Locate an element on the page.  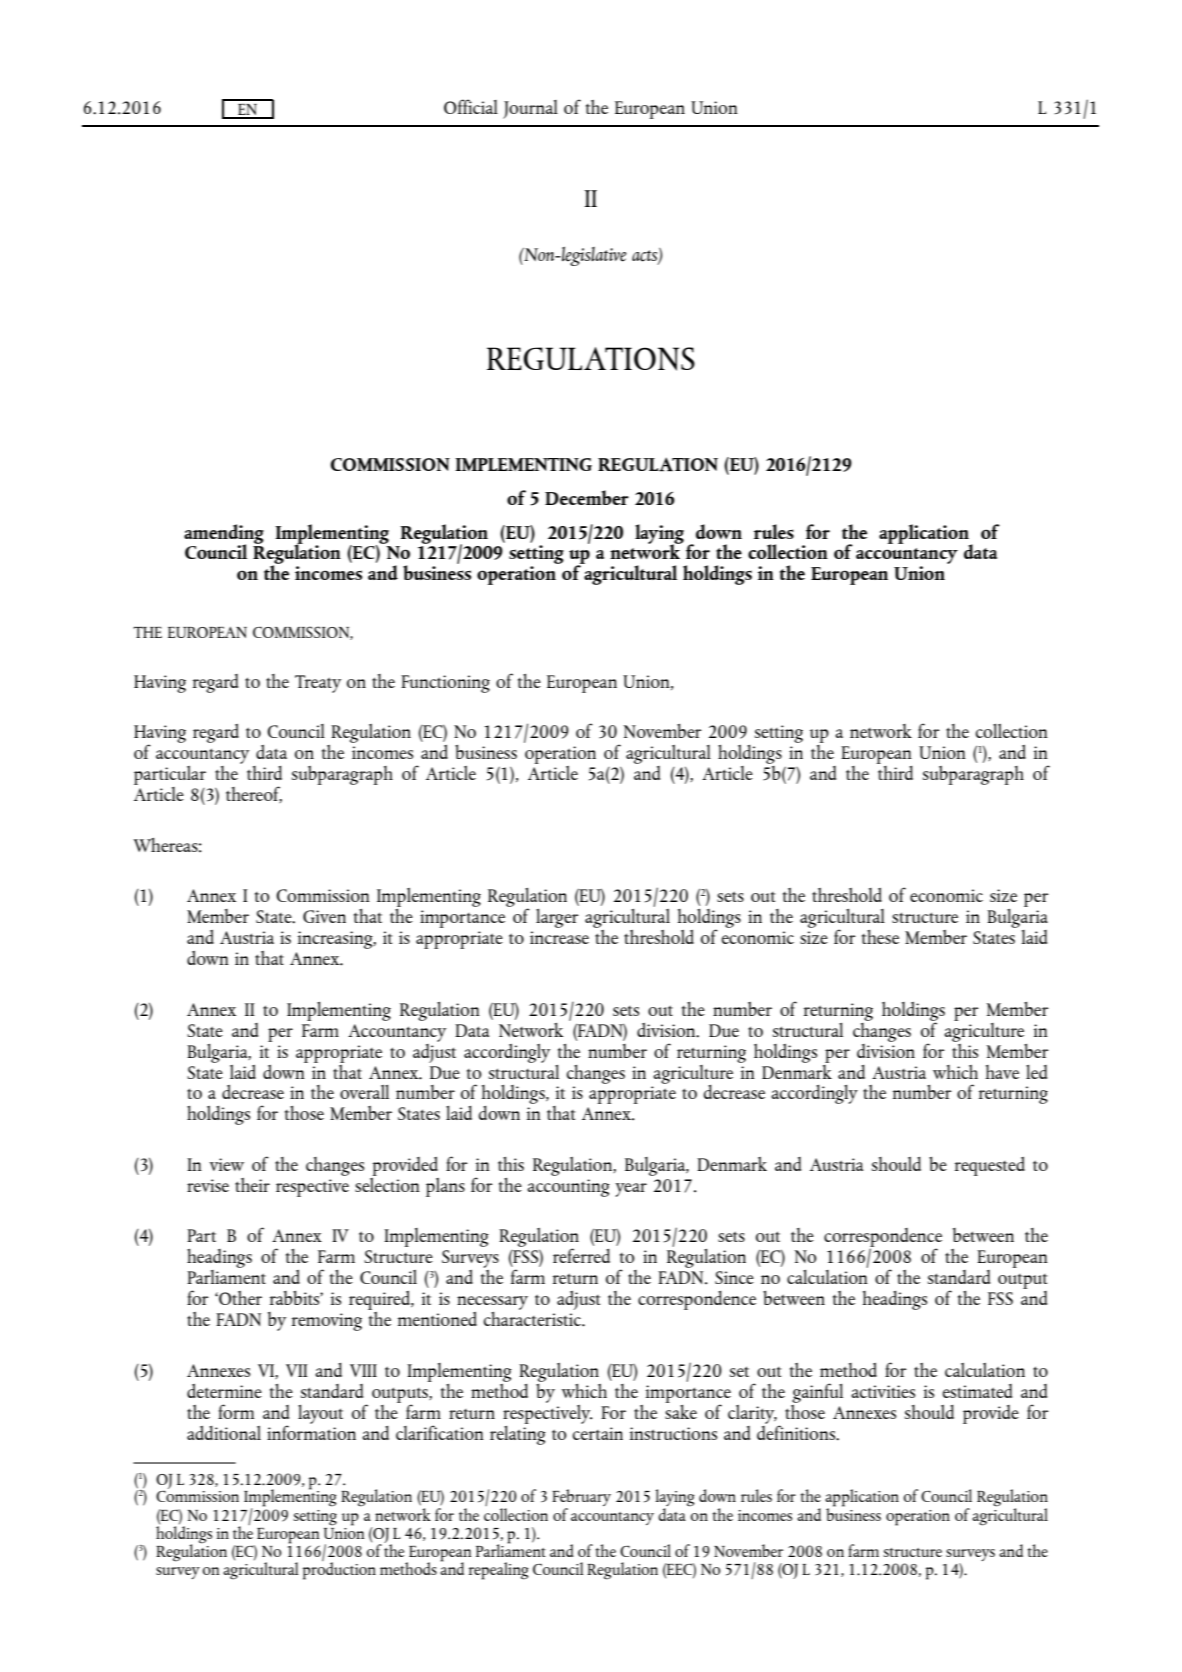
led is located at coordinates (1037, 1072).
